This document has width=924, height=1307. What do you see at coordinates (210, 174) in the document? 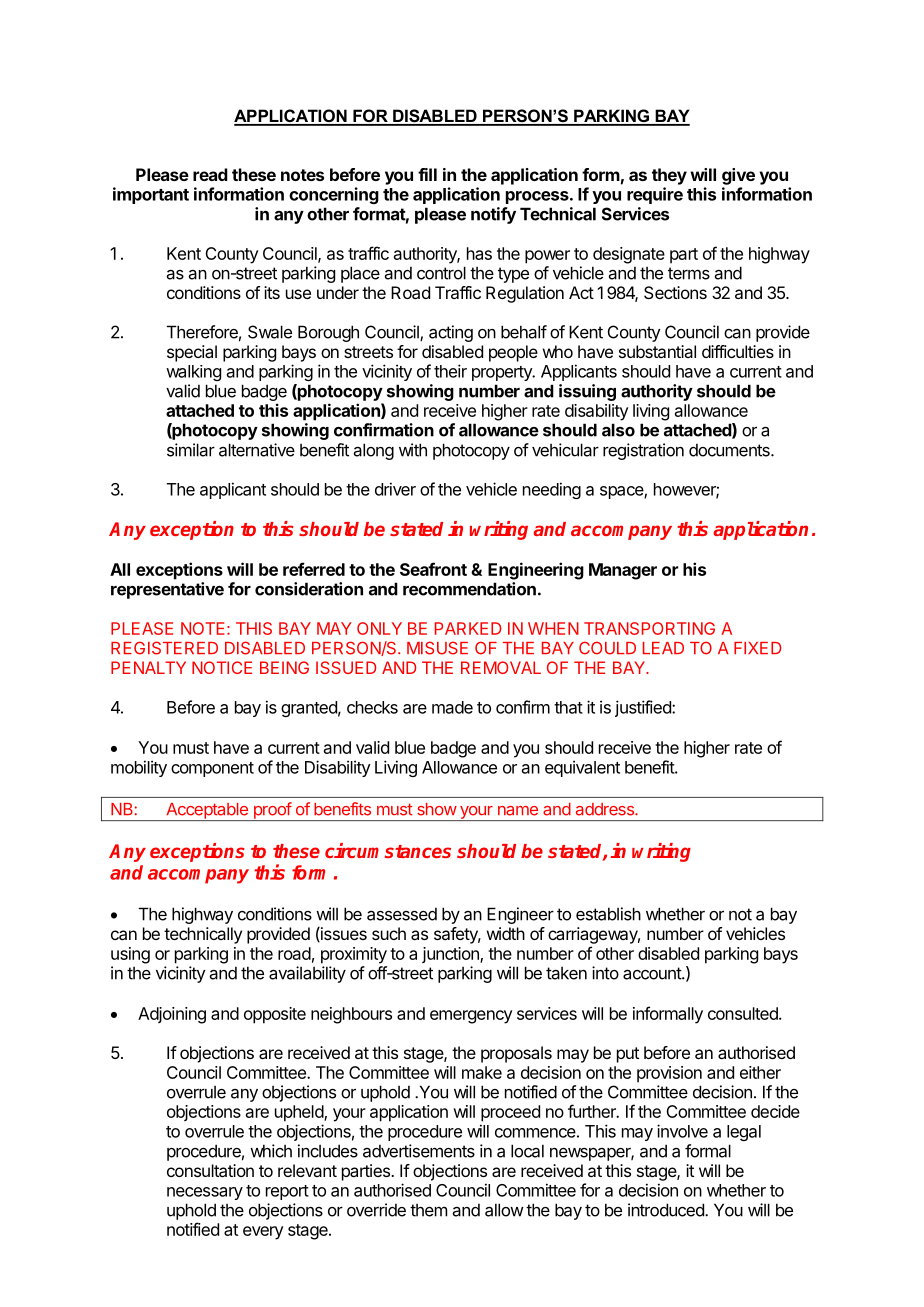
I see `read` at bounding box center [210, 174].
